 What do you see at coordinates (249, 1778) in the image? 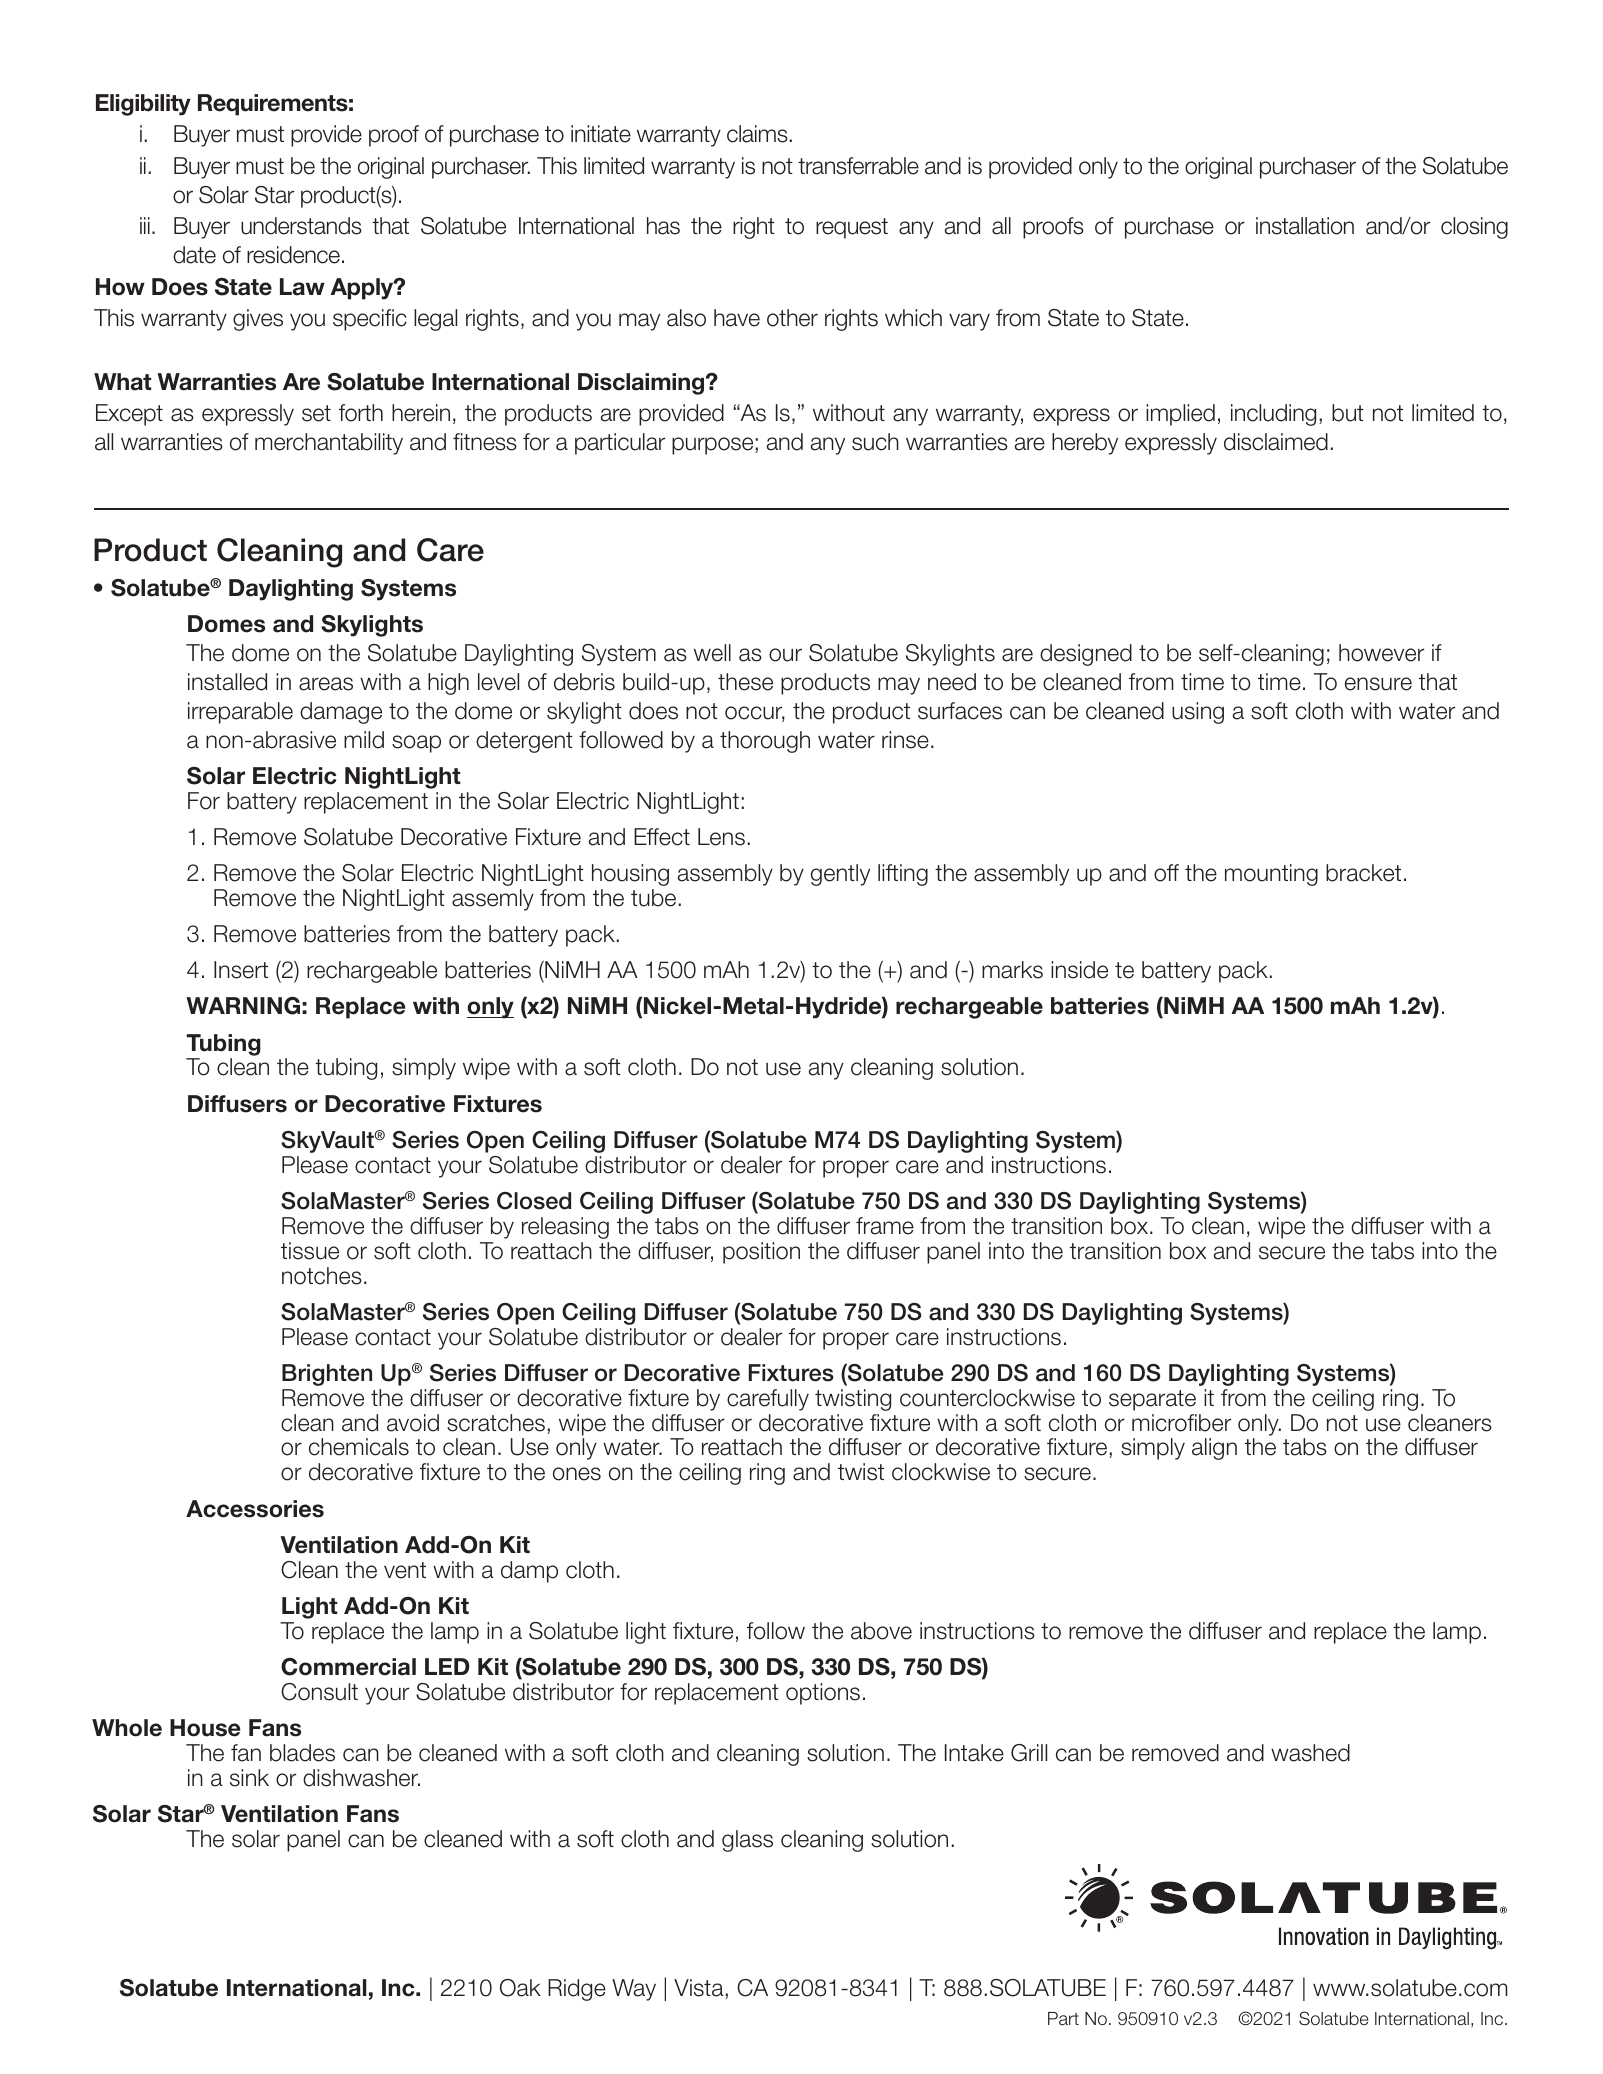
I see `sink` at bounding box center [249, 1778].
